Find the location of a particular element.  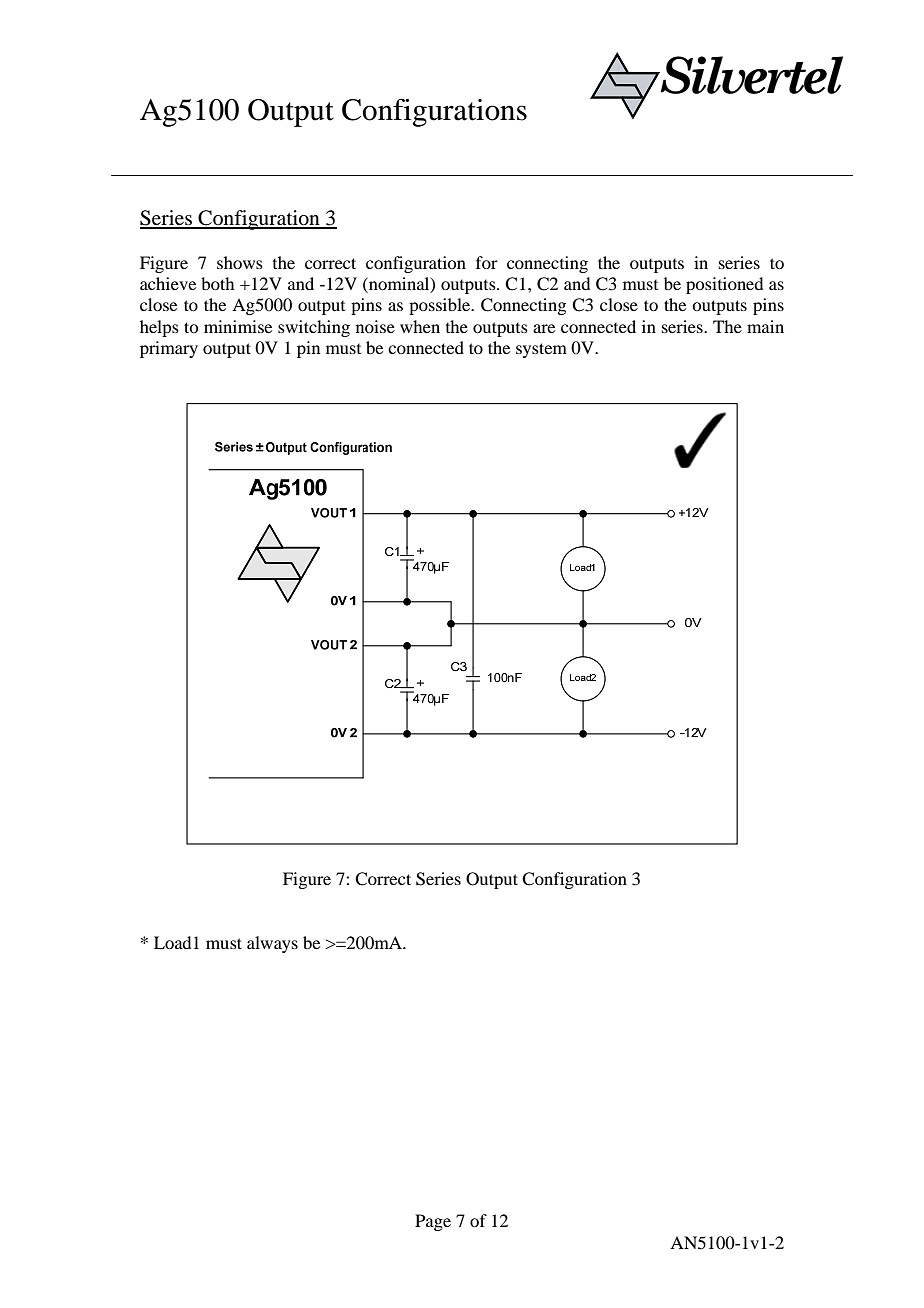

are is located at coordinates (544, 328).
